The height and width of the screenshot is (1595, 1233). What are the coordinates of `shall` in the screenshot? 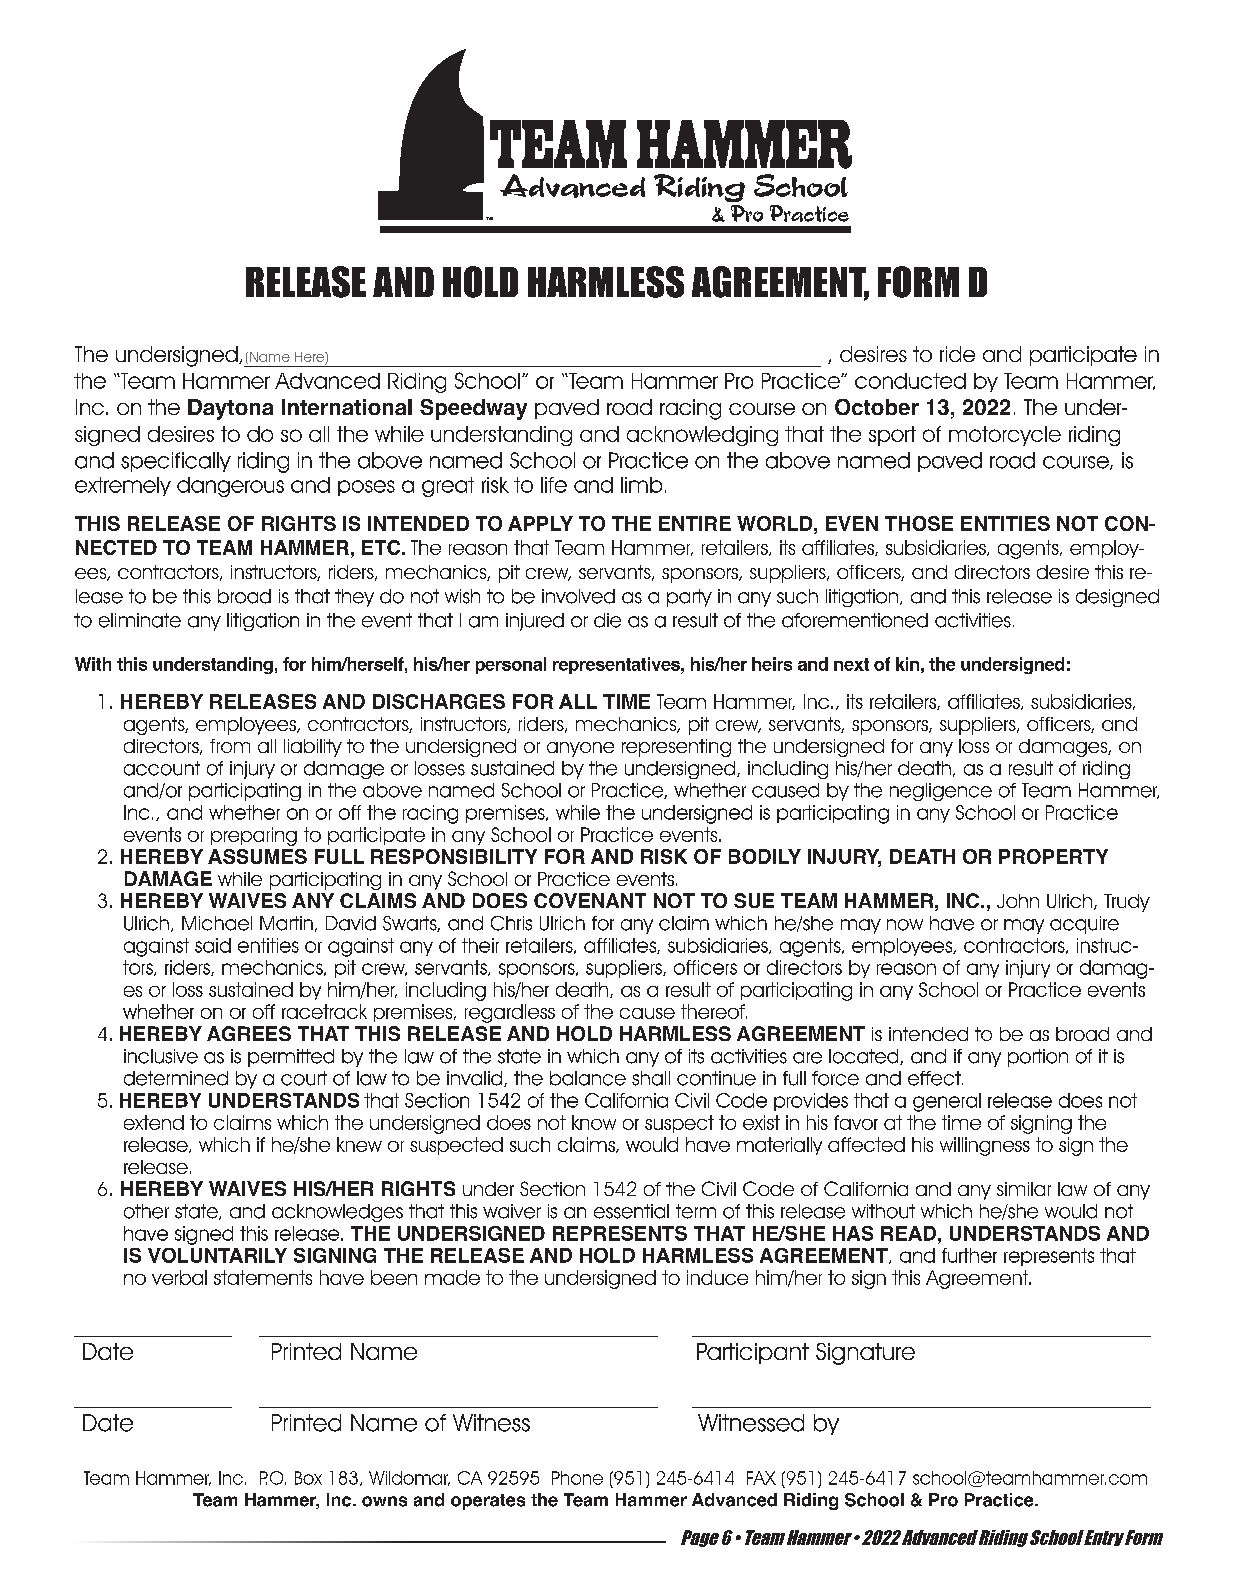 It's located at (651, 1078).
